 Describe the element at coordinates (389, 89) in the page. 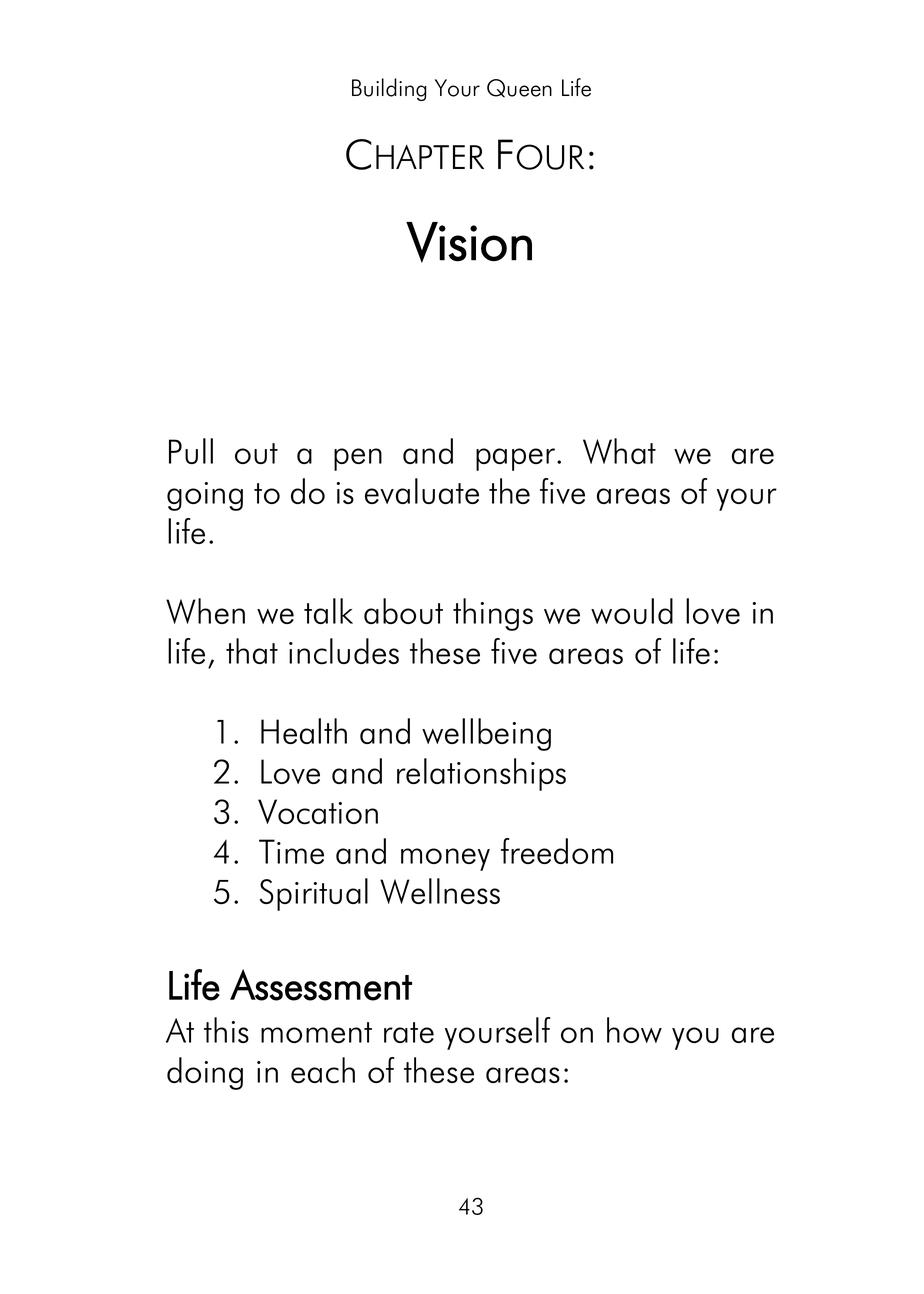

I see `Building` at that location.
